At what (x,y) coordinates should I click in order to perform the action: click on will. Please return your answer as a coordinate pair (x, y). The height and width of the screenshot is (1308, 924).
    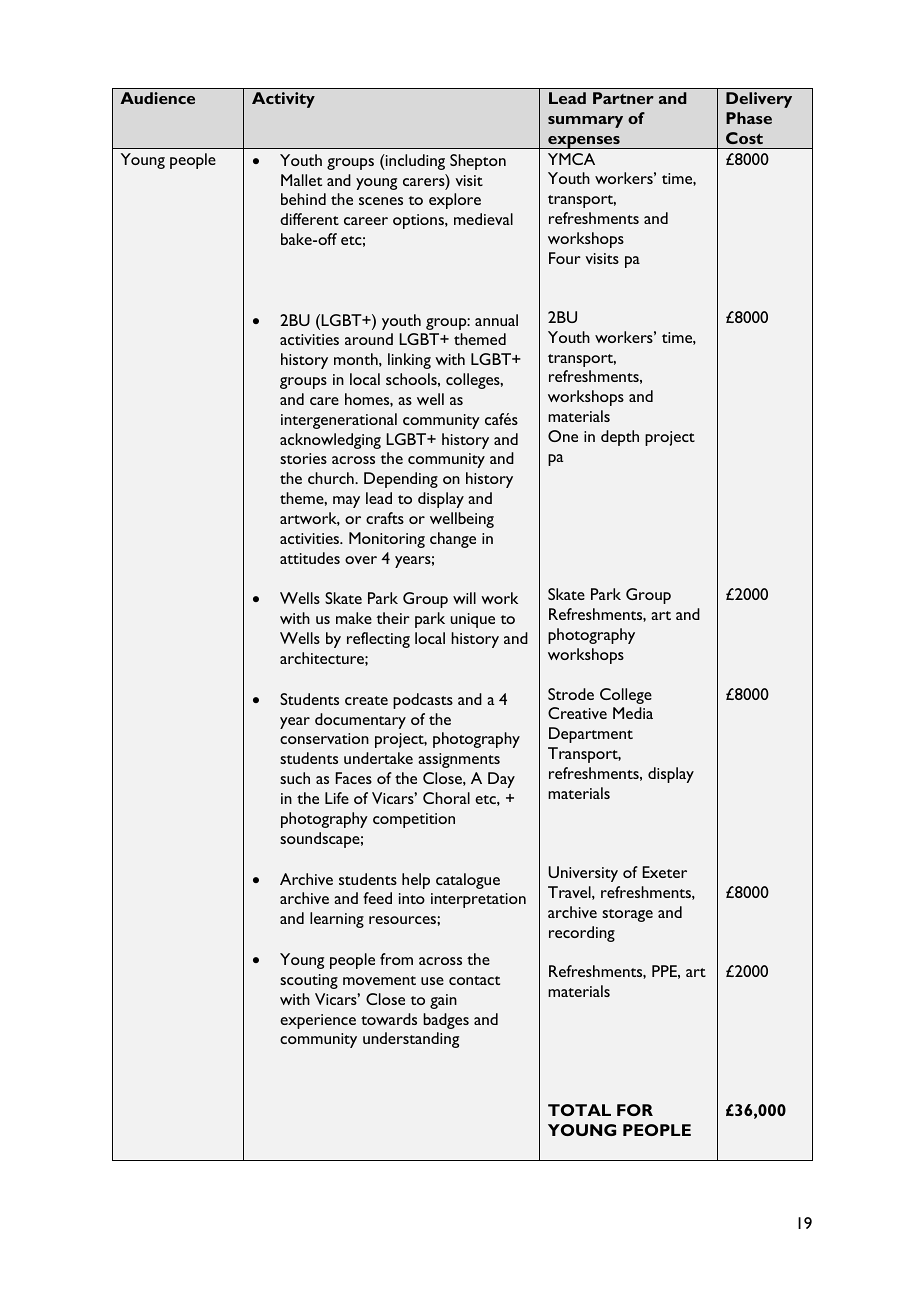
    Looking at the image, I should click on (464, 598).
